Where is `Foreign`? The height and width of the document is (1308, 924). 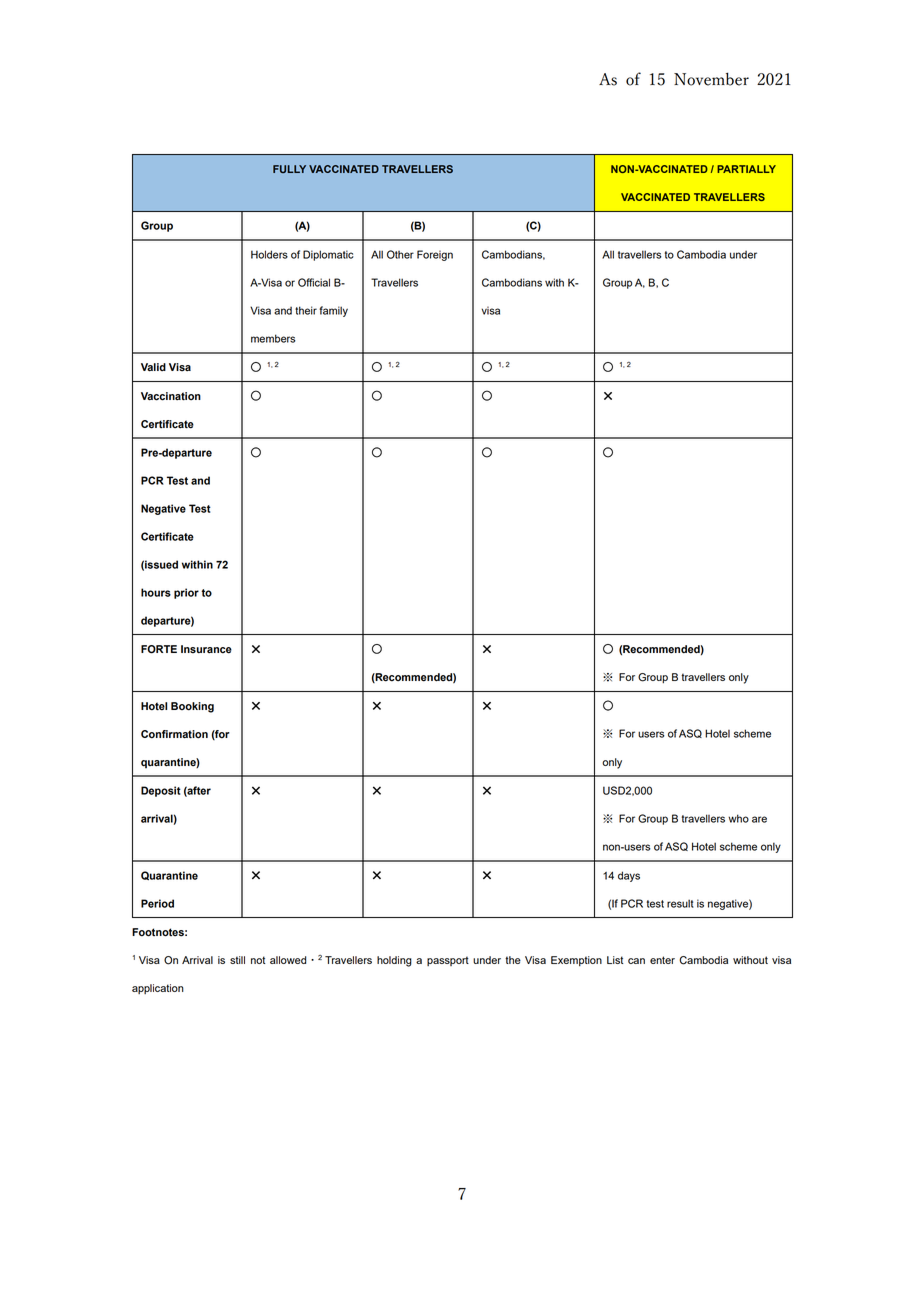 Foreign is located at coordinates (435, 255).
